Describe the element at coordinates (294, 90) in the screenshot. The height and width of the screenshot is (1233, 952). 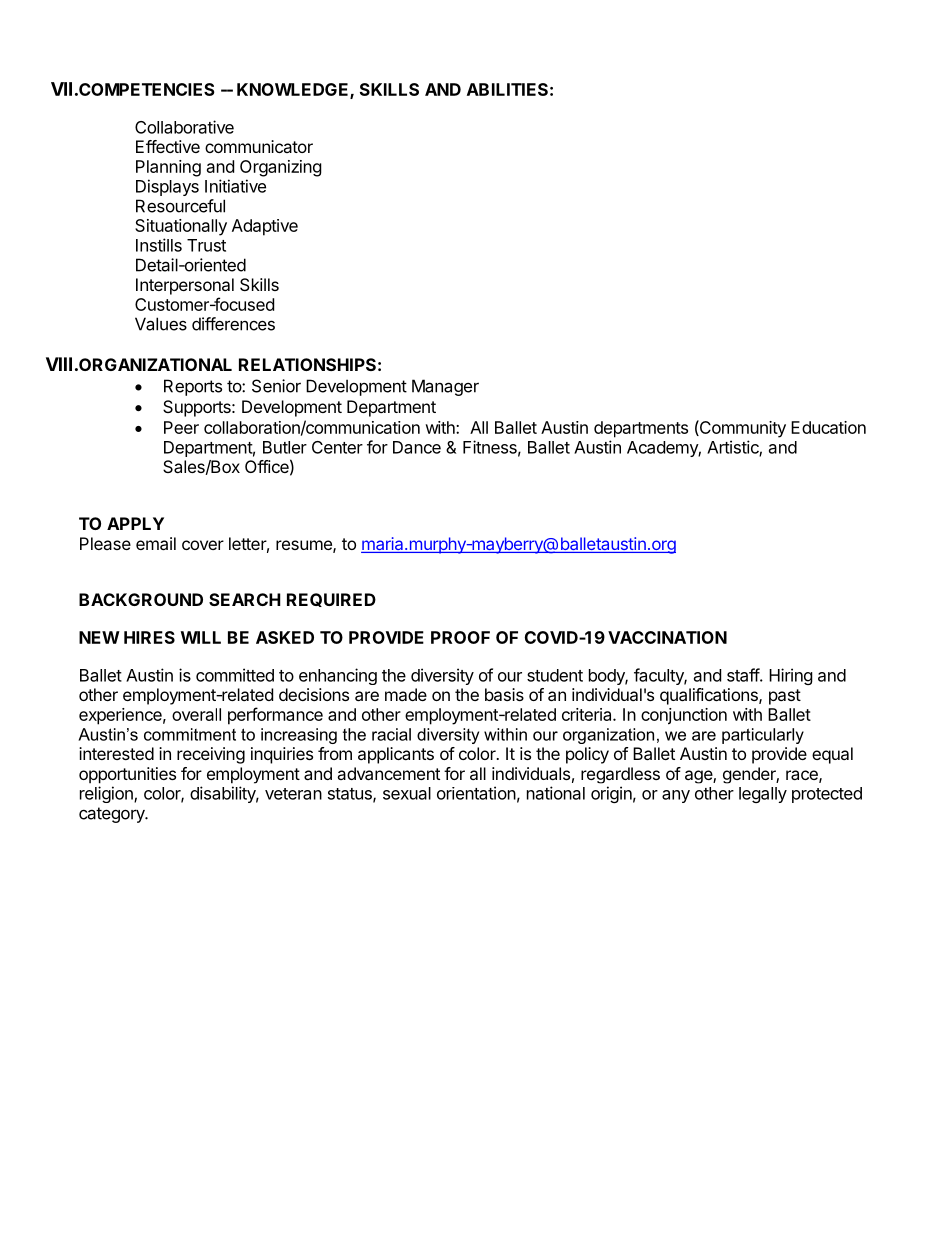
I see `KNOWLEDGE` at that location.
